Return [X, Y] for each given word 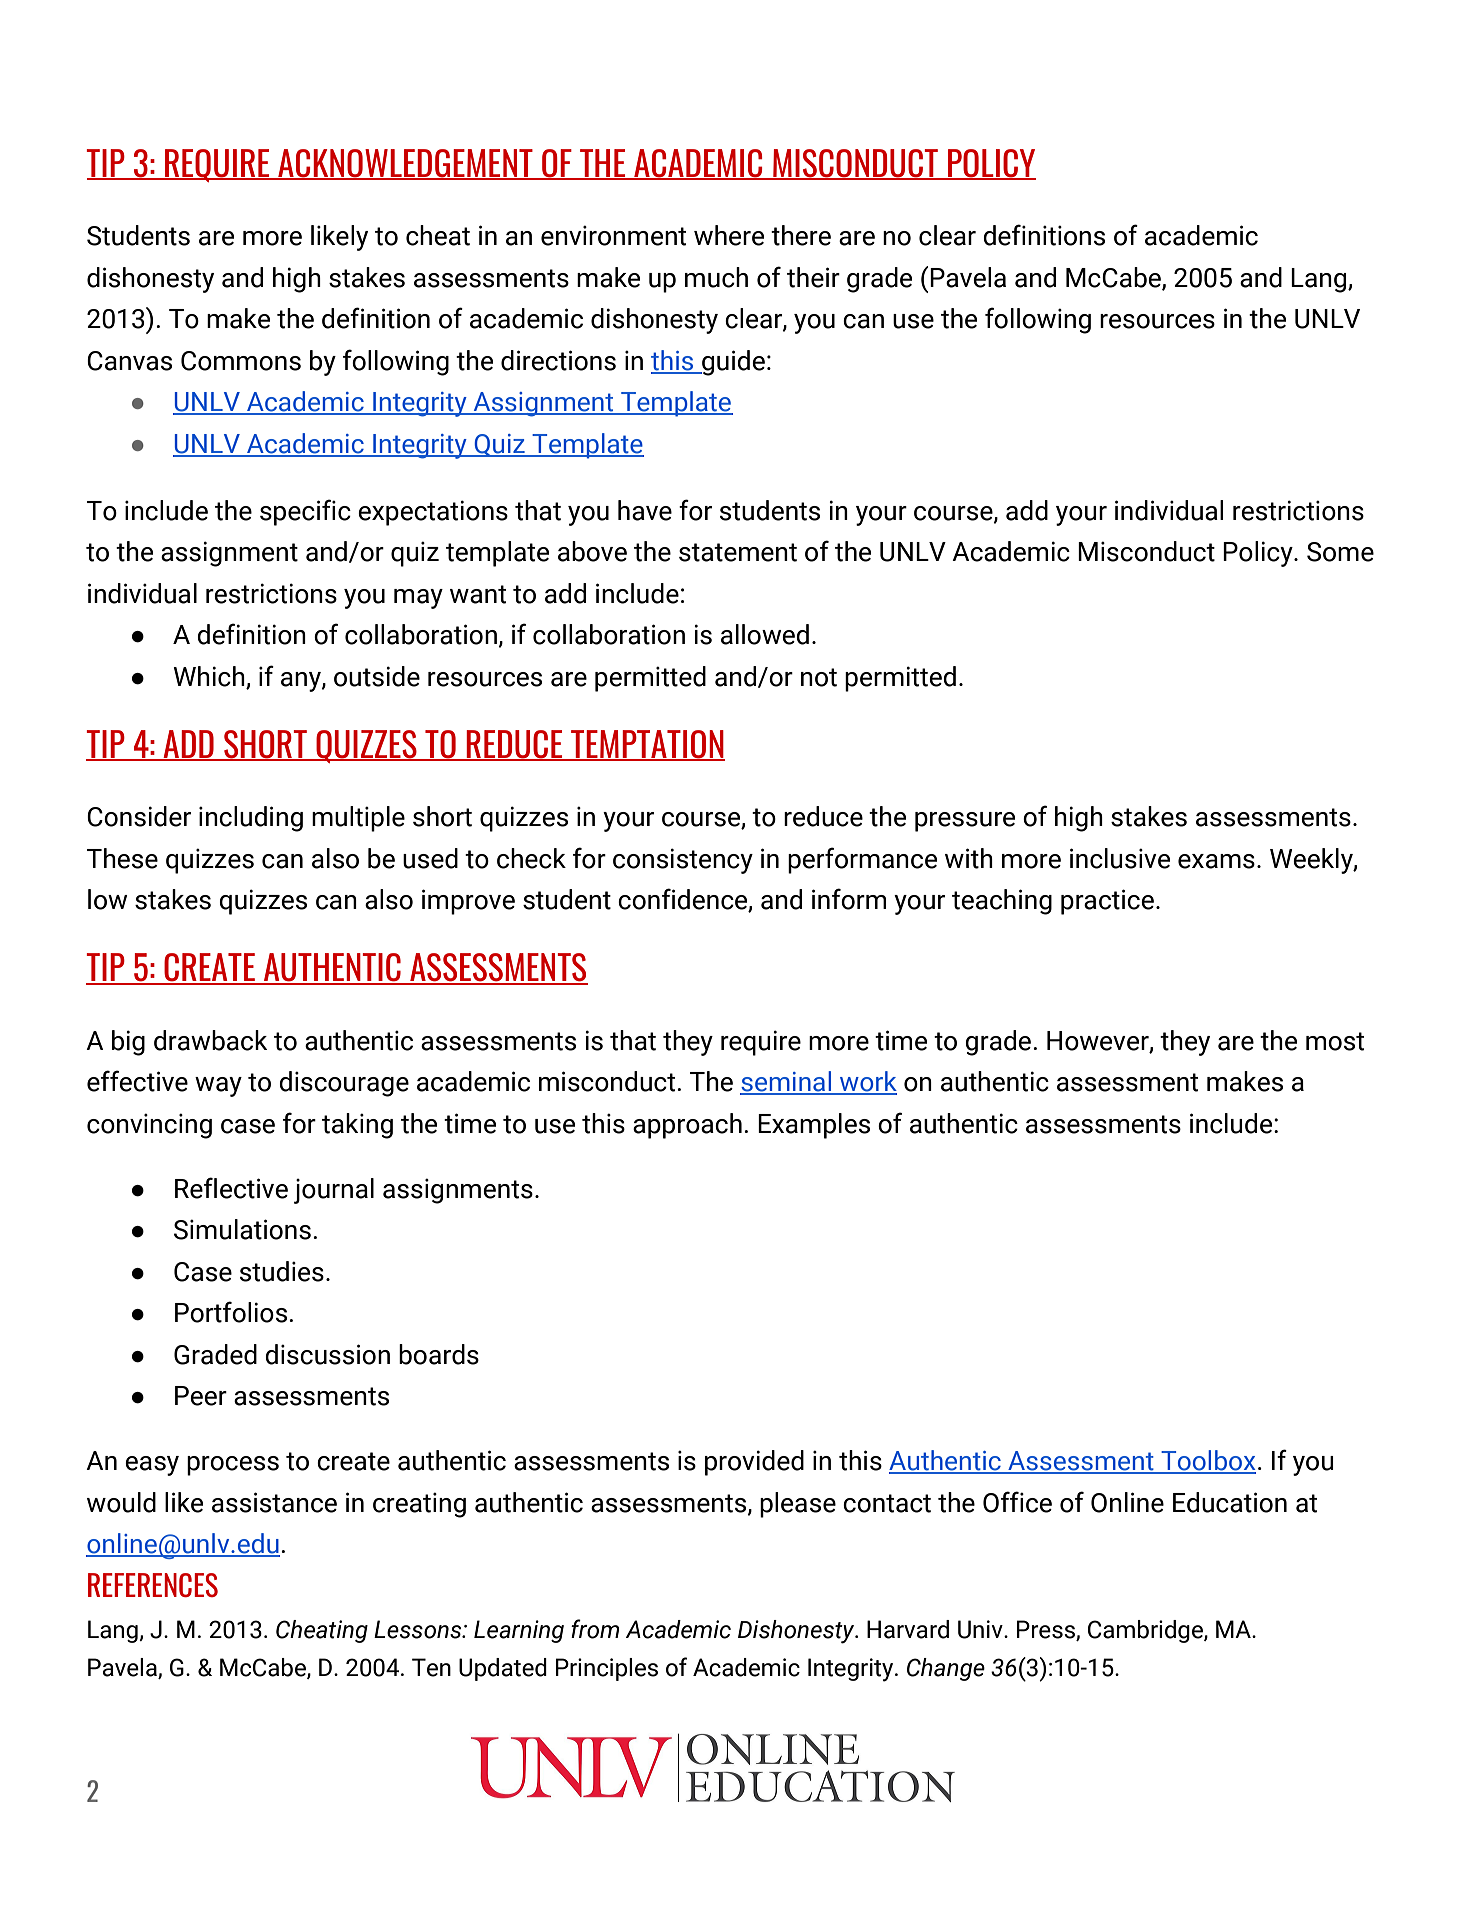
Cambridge [1146, 1631]
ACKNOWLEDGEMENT [405, 164]
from [595, 1629]
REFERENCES [153, 1585]
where [729, 235]
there [801, 235]
